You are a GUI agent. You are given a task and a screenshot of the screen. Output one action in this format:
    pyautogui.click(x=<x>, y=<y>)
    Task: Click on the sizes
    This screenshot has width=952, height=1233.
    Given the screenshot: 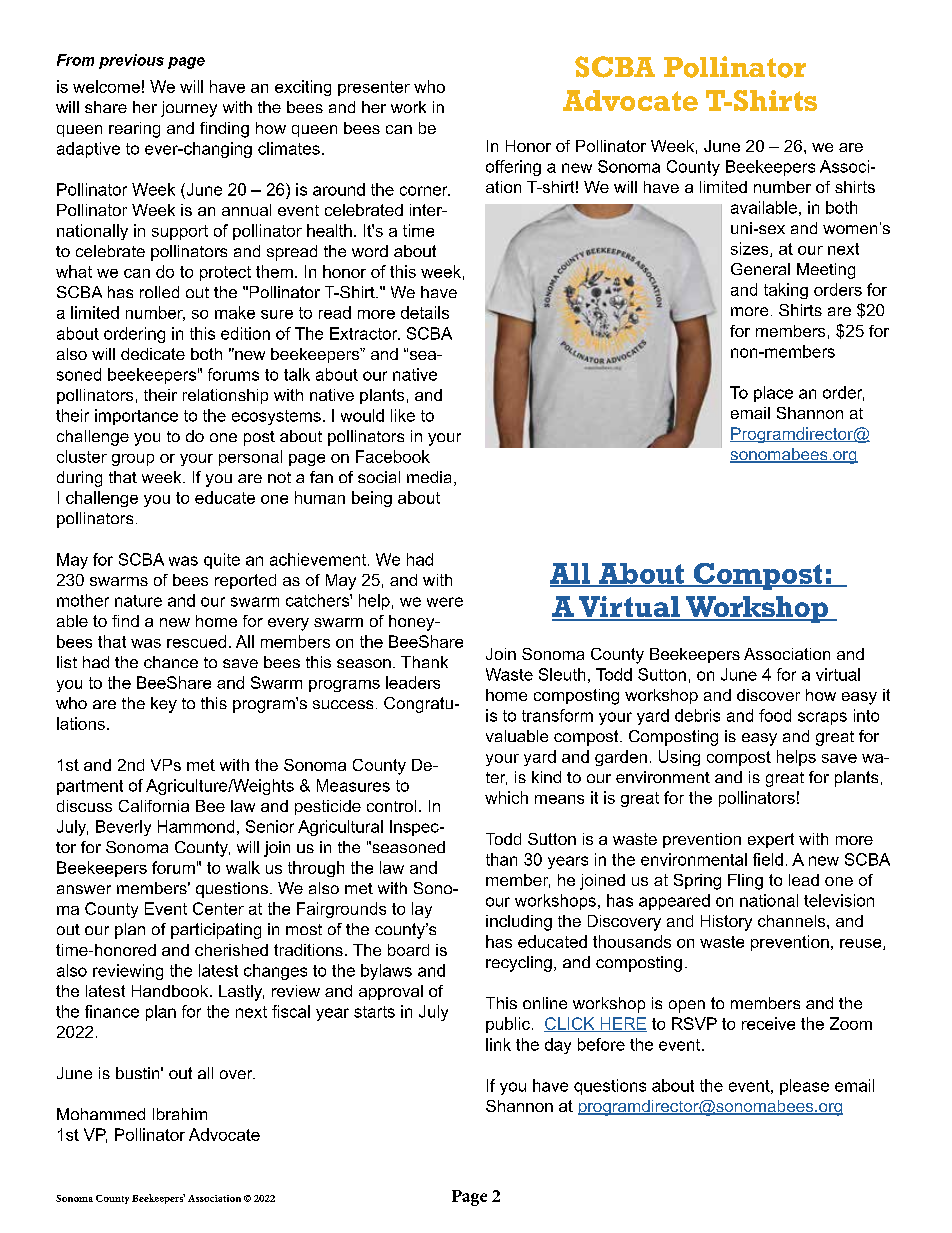 What is the action you would take?
    pyautogui.click(x=751, y=249)
